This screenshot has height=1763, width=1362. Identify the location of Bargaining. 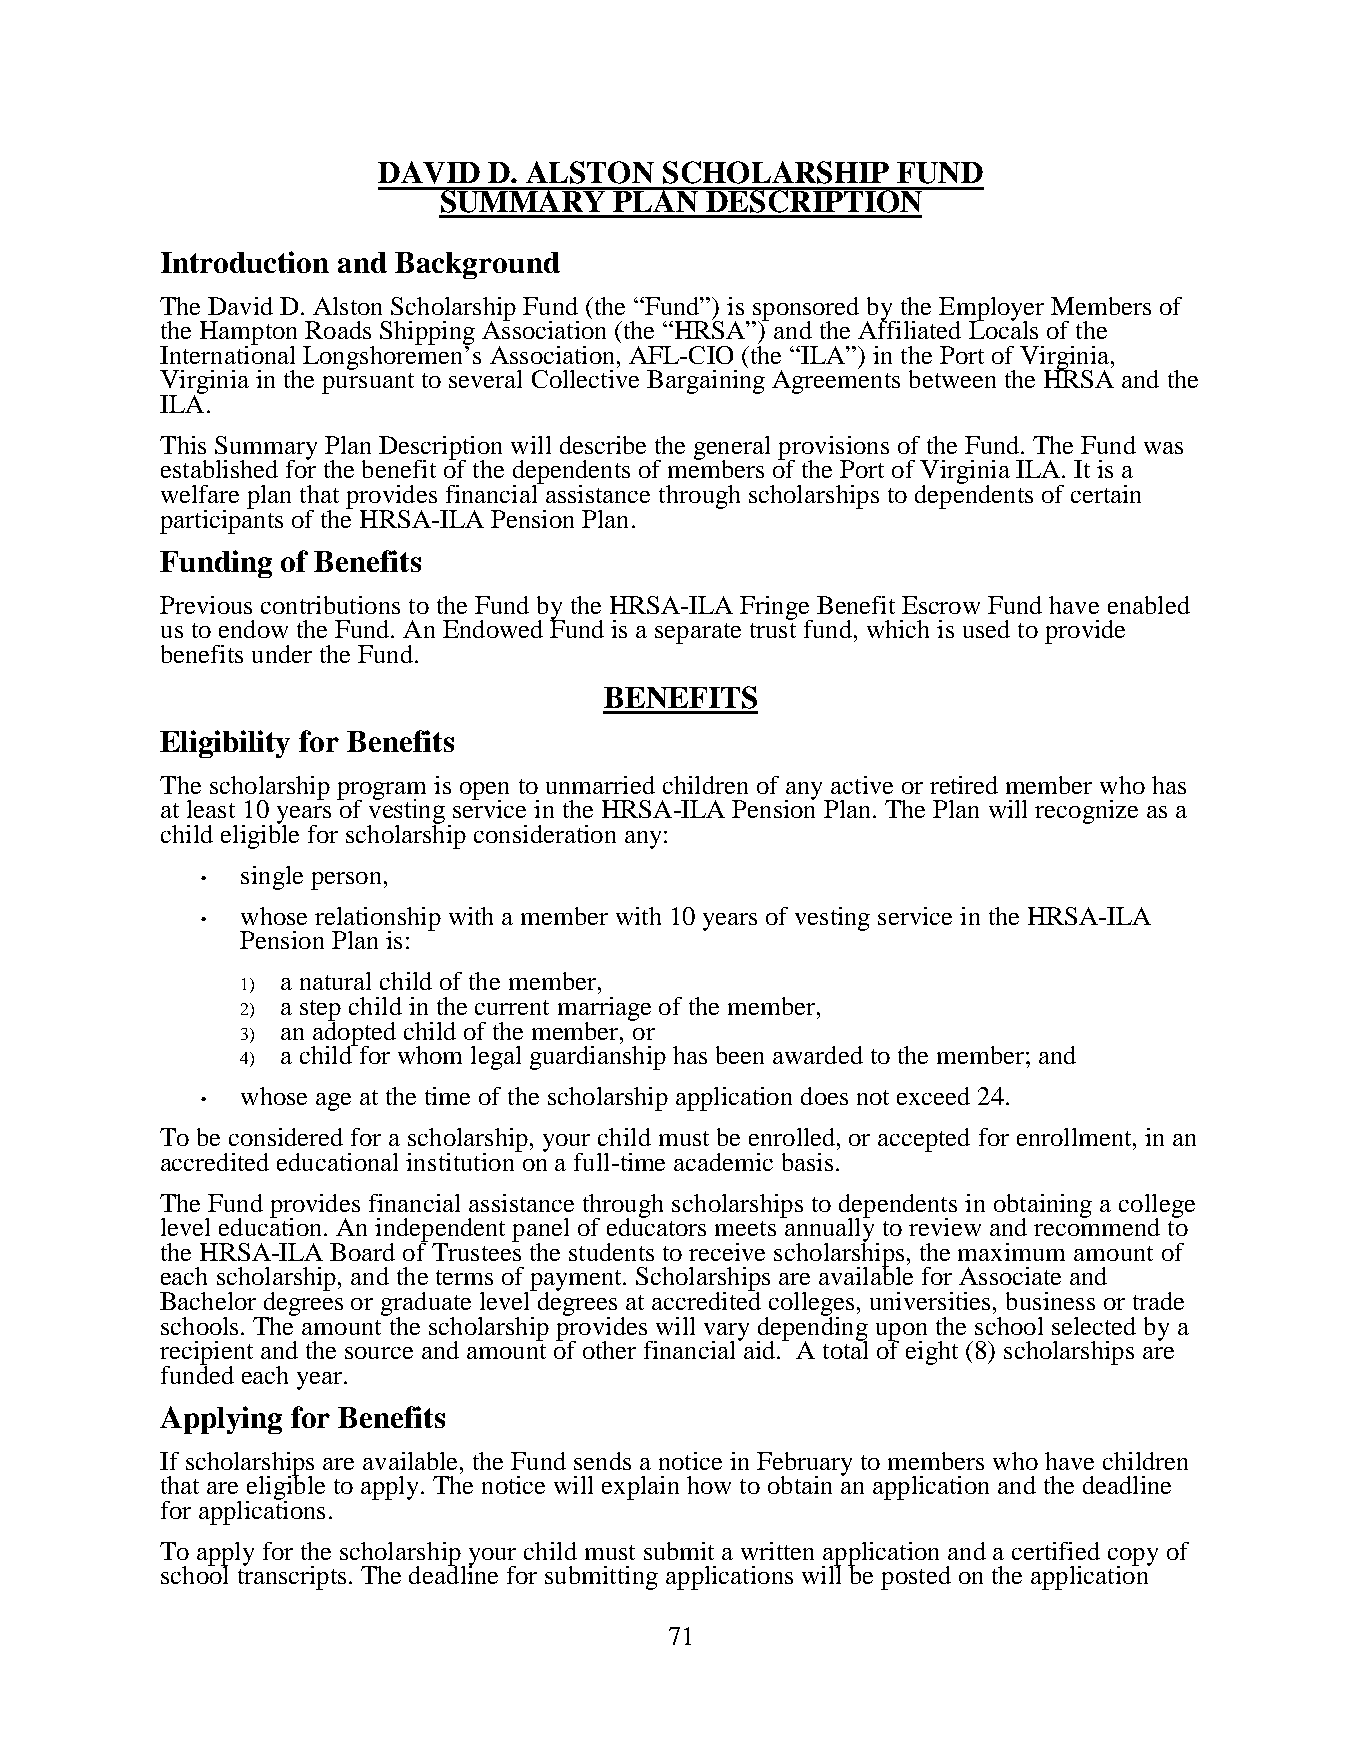
(706, 382).
